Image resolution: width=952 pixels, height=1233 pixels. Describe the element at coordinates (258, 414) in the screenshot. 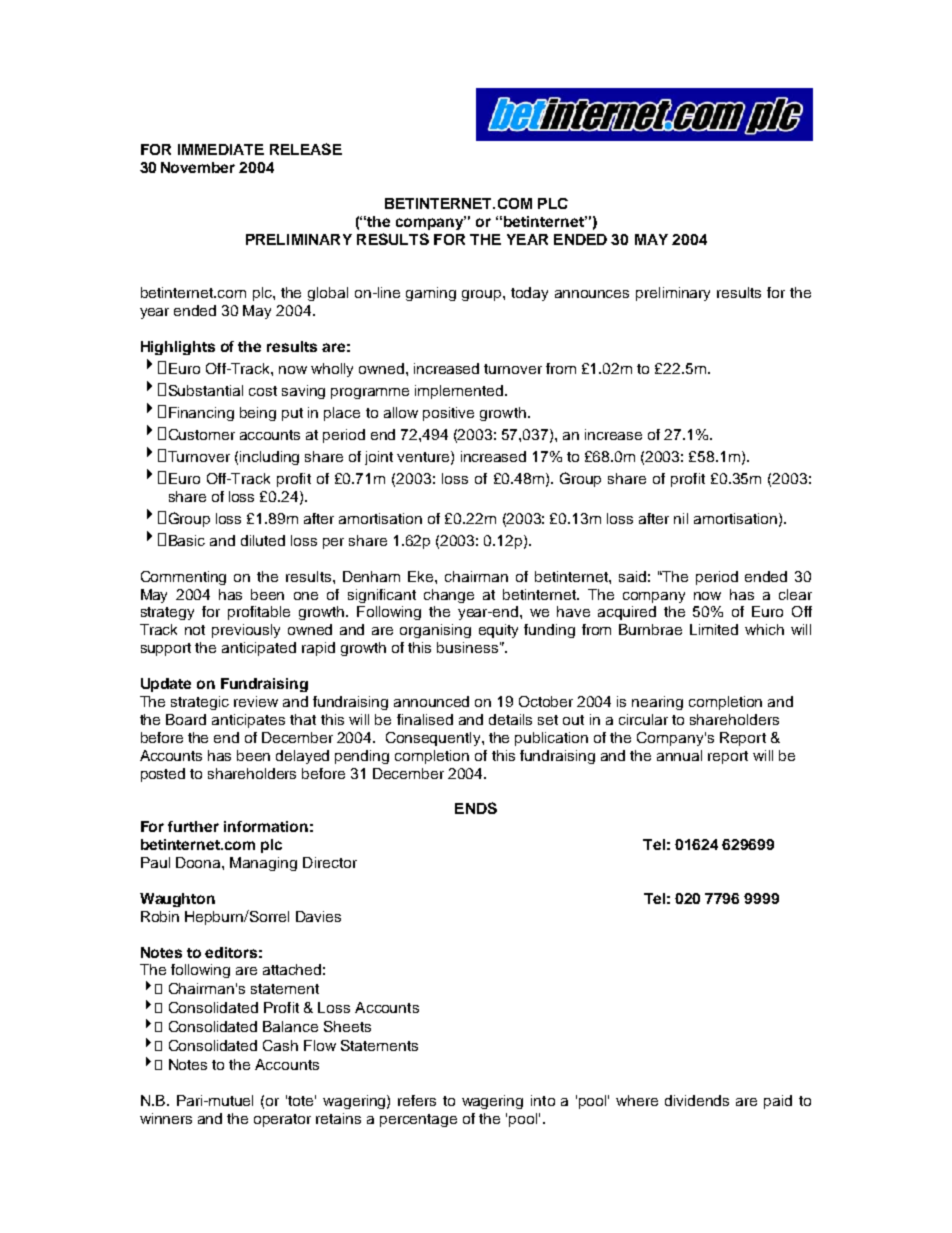

I see `being` at that location.
